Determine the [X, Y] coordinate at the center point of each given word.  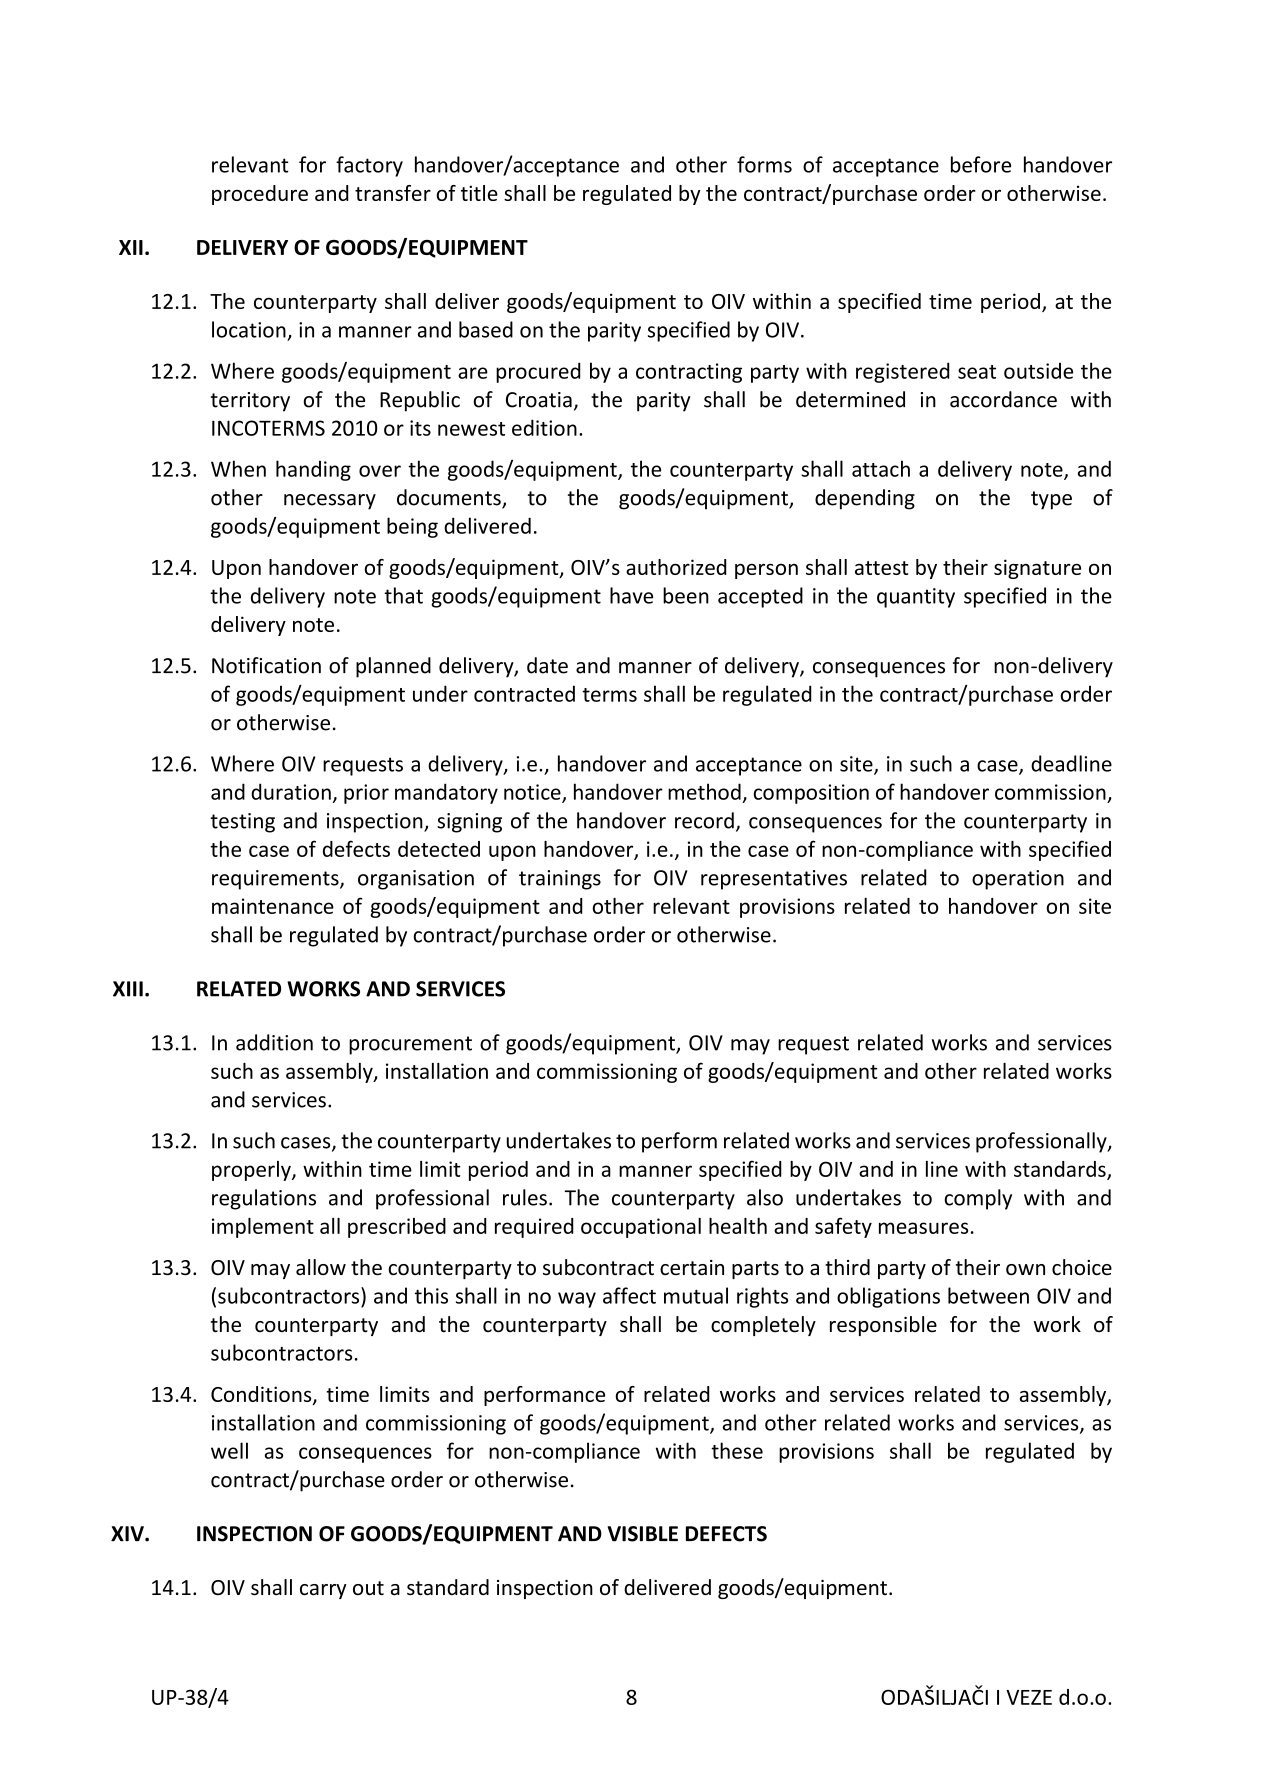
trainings [560, 880]
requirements [276, 880]
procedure [260, 195]
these [737, 1450]
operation [1018, 880]
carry [323, 1591]
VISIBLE [642, 1534]
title [479, 193]
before [981, 164]
